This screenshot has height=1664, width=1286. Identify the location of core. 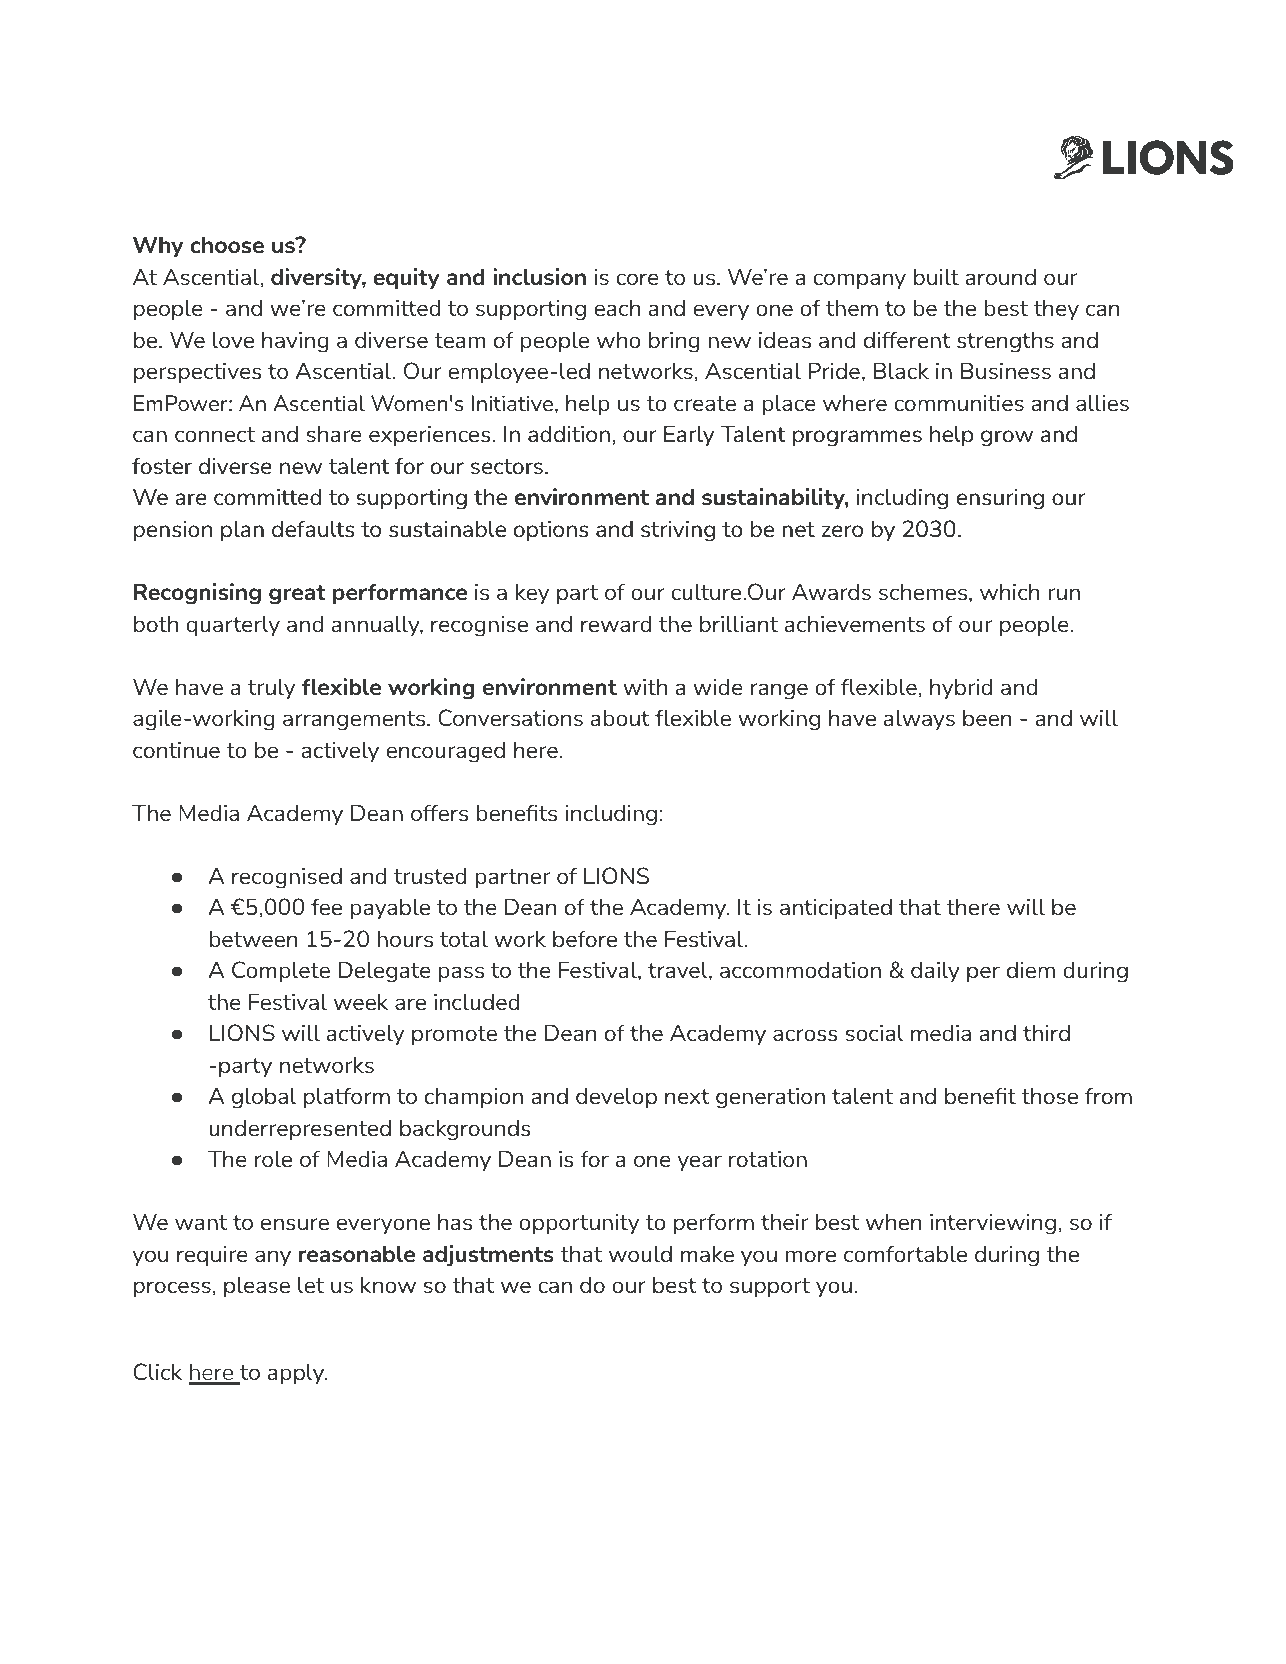
(637, 279).
